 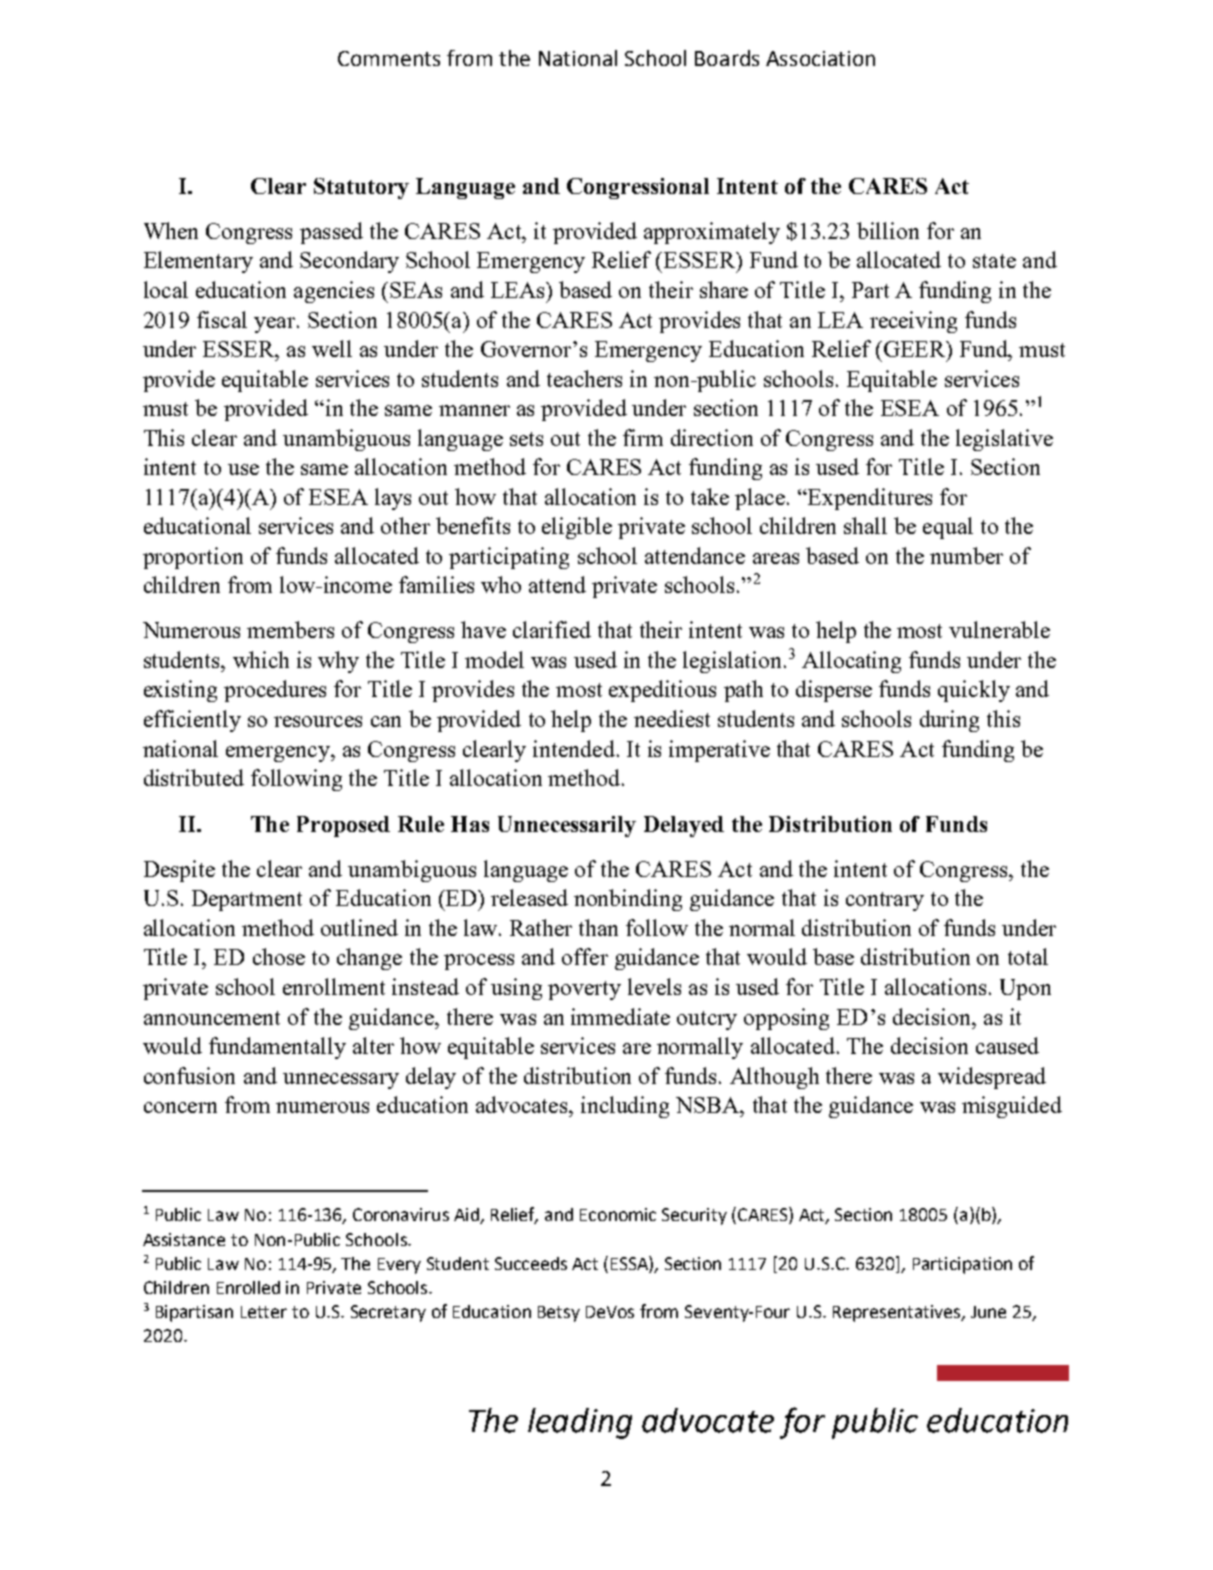 I want to click on vulnerable, so click(x=999, y=629).
